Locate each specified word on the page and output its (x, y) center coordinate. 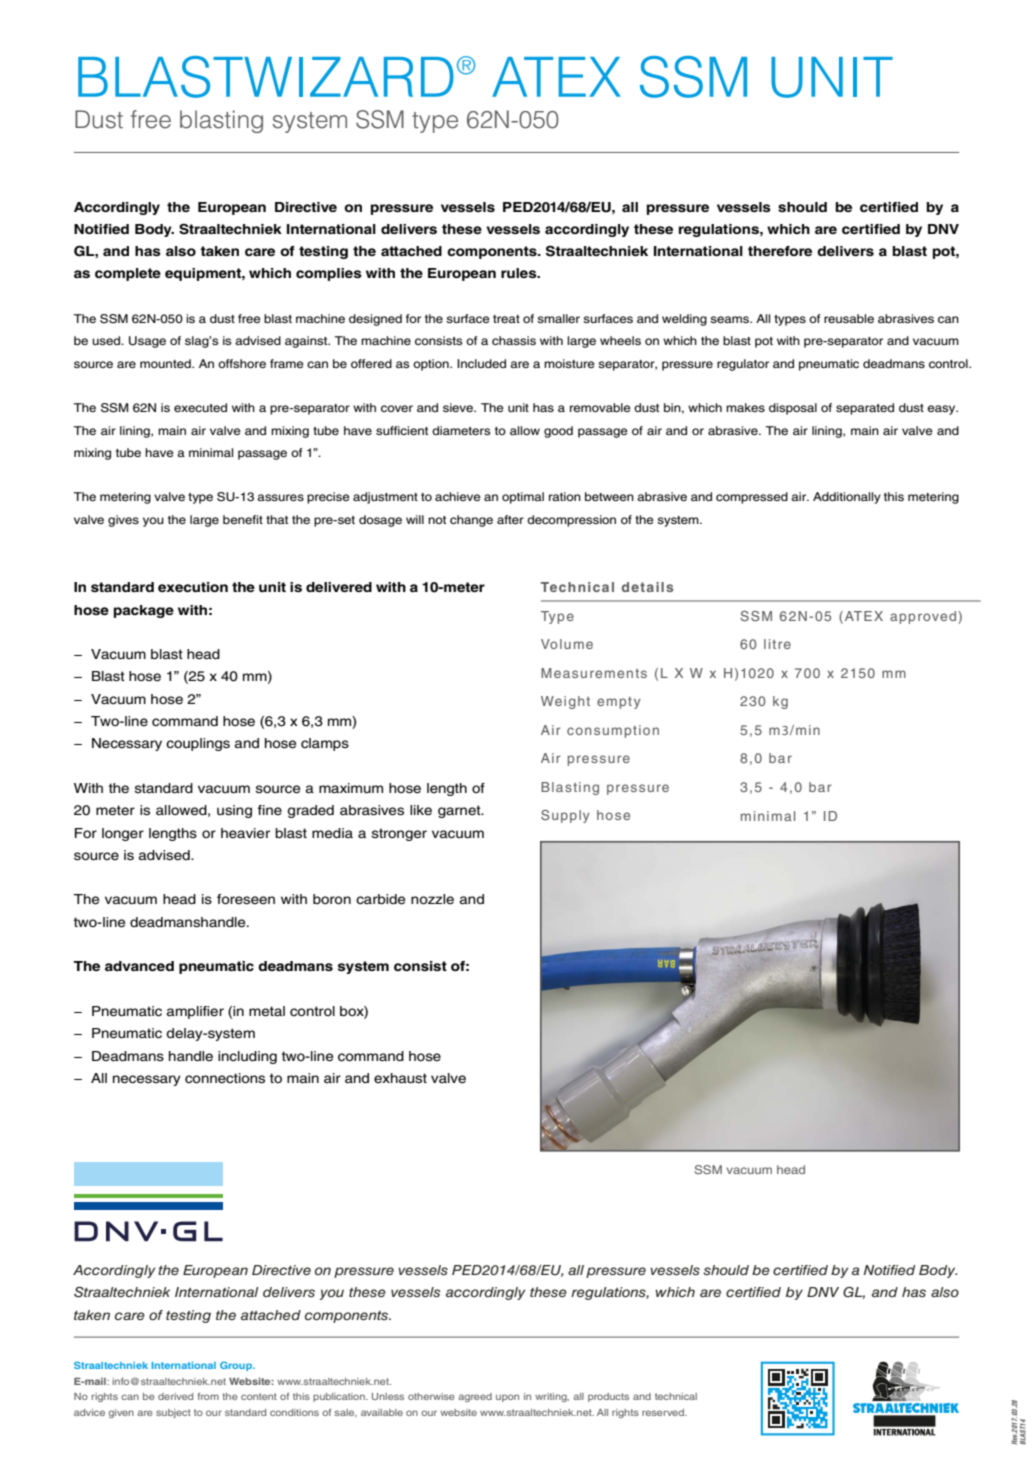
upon (507, 1398)
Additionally (847, 498)
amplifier (195, 1012)
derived (175, 1396)
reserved (664, 1412)
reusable (849, 318)
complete (128, 274)
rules (520, 273)
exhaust (400, 1078)
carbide (380, 899)
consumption (613, 731)
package (144, 611)
